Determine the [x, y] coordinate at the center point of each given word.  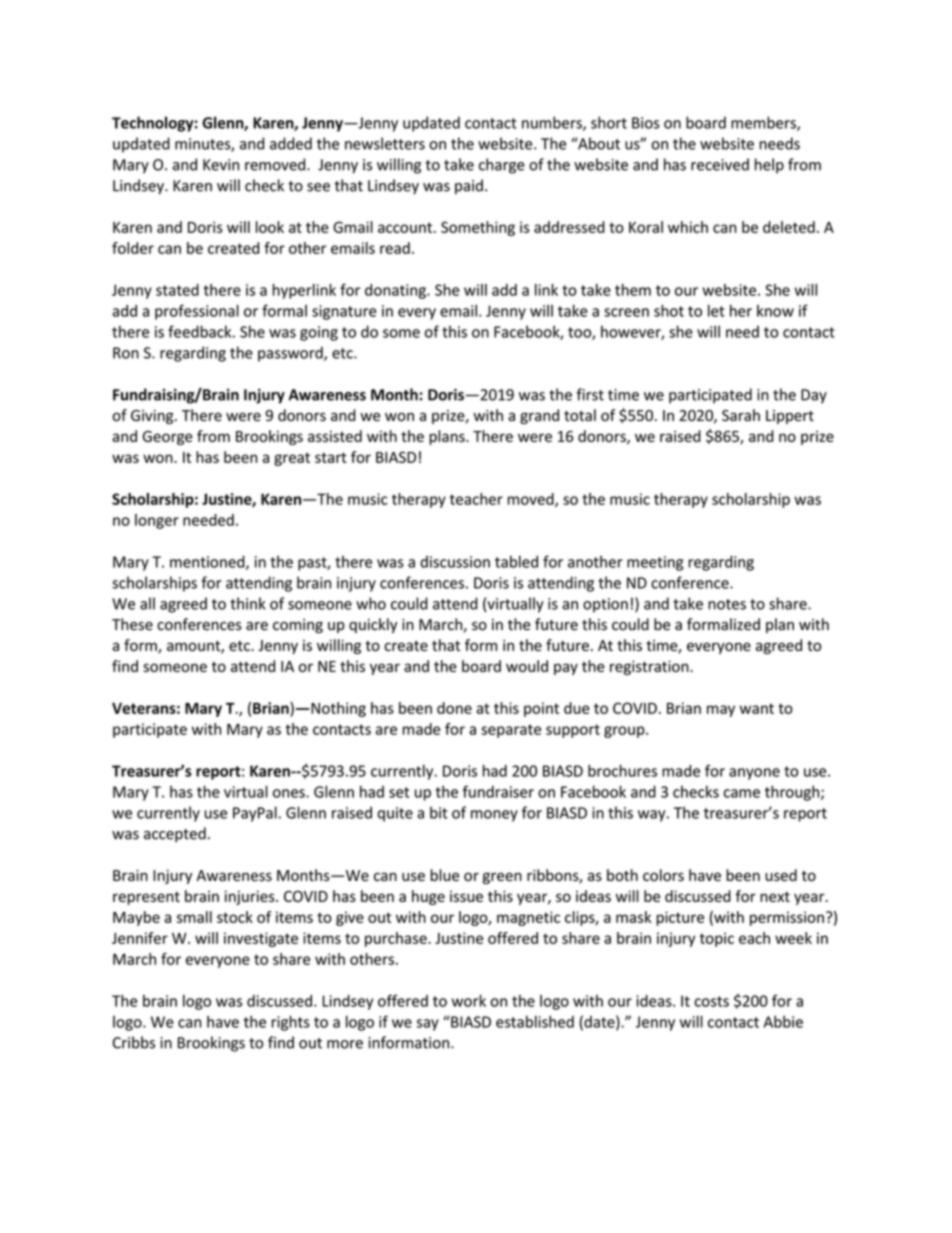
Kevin [221, 165]
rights [290, 1023]
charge [502, 166]
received [720, 164]
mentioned [208, 562]
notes [727, 604]
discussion [455, 562]
